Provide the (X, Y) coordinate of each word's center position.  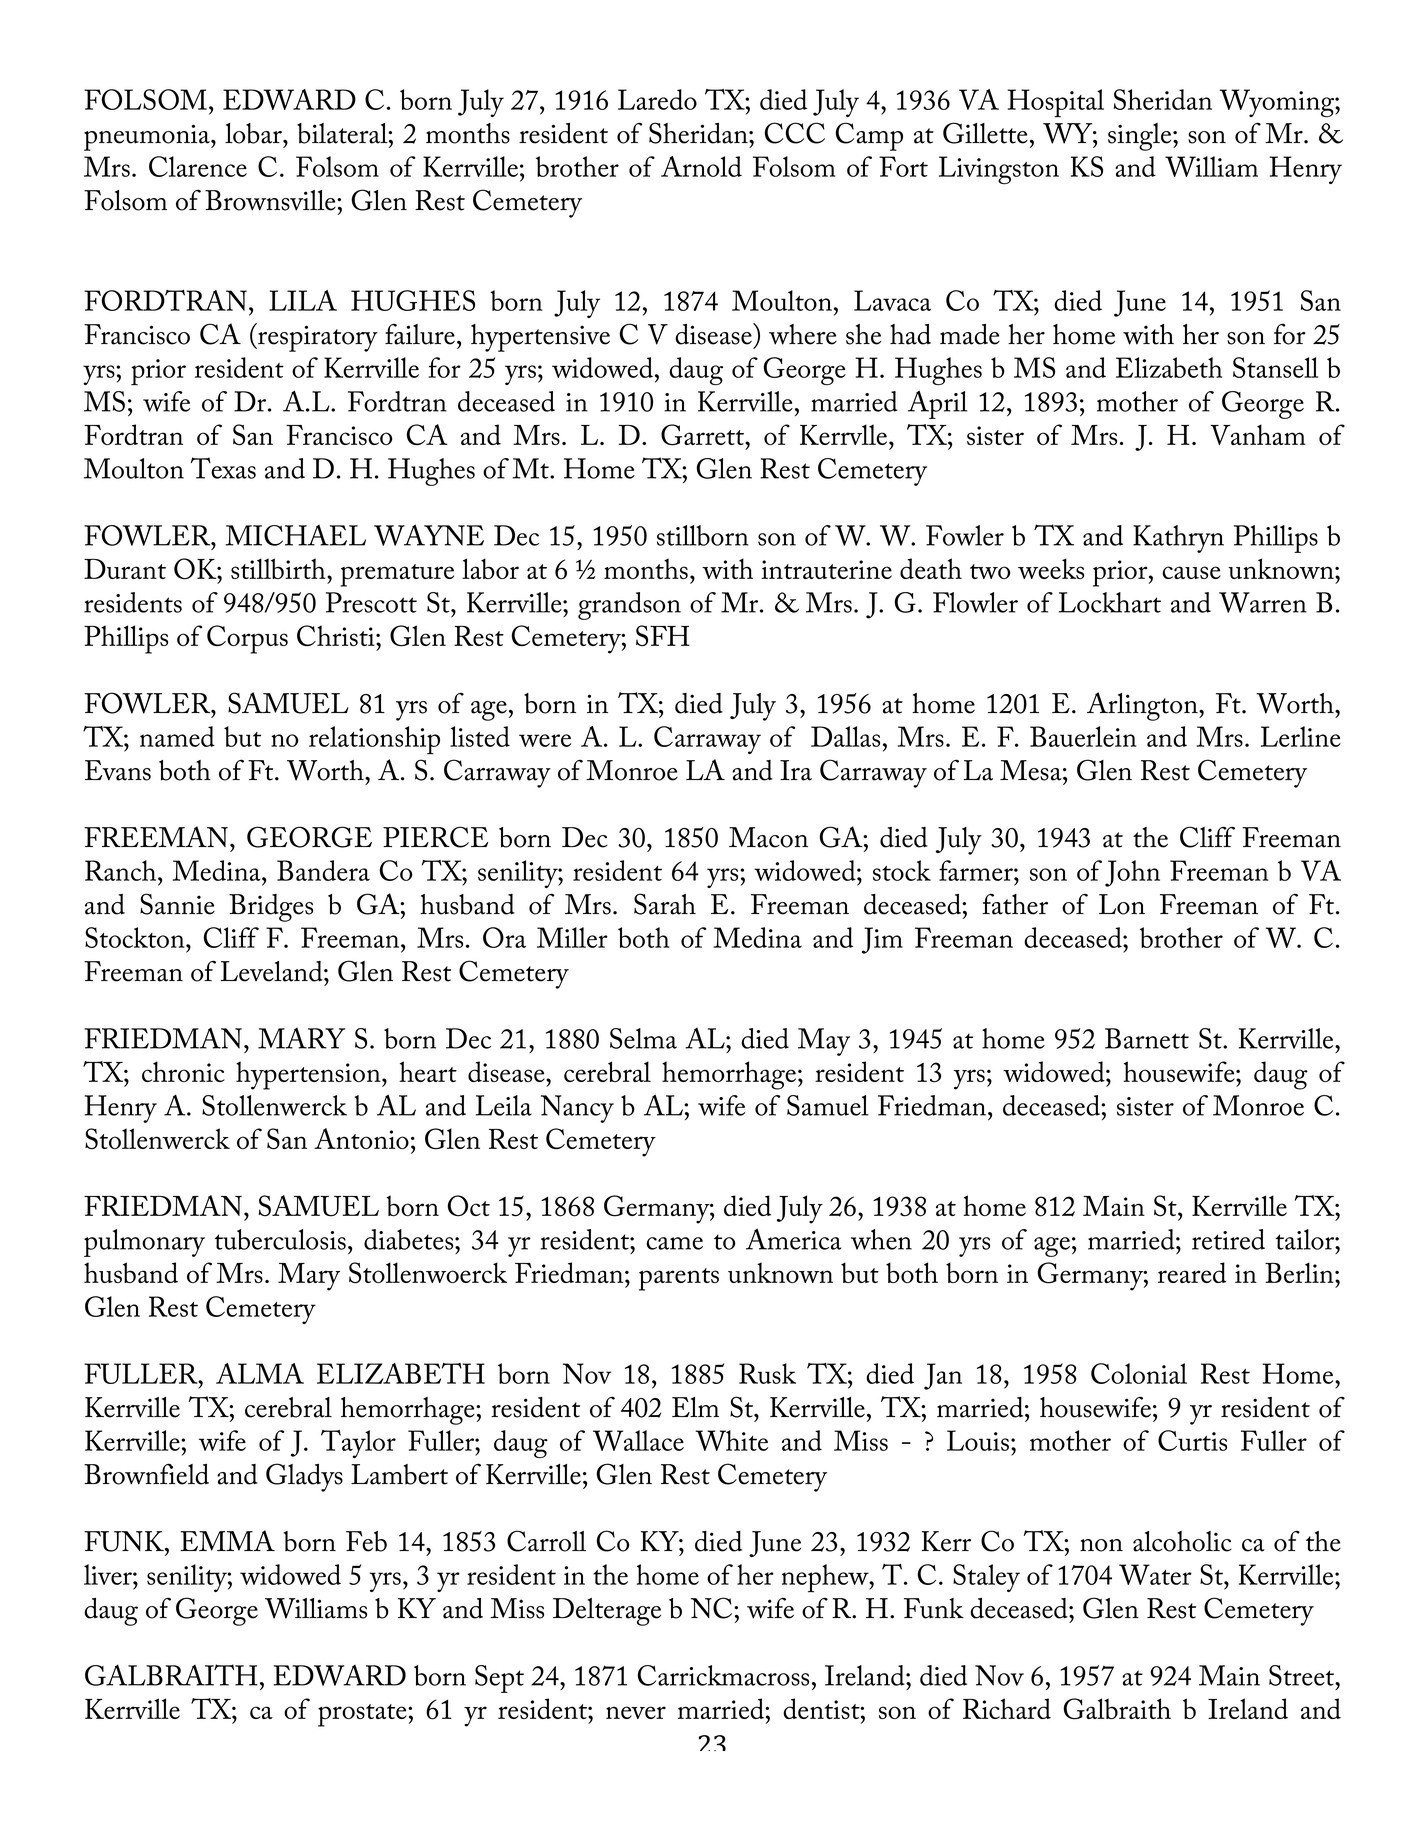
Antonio (361, 1138)
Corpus (247, 639)
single (1141, 137)
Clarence (198, 166)
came (674, 1243)
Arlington (1143, 706)
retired (1228, 1239)
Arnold (701, 166)
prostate (363, 1715)
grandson (629, 606)
